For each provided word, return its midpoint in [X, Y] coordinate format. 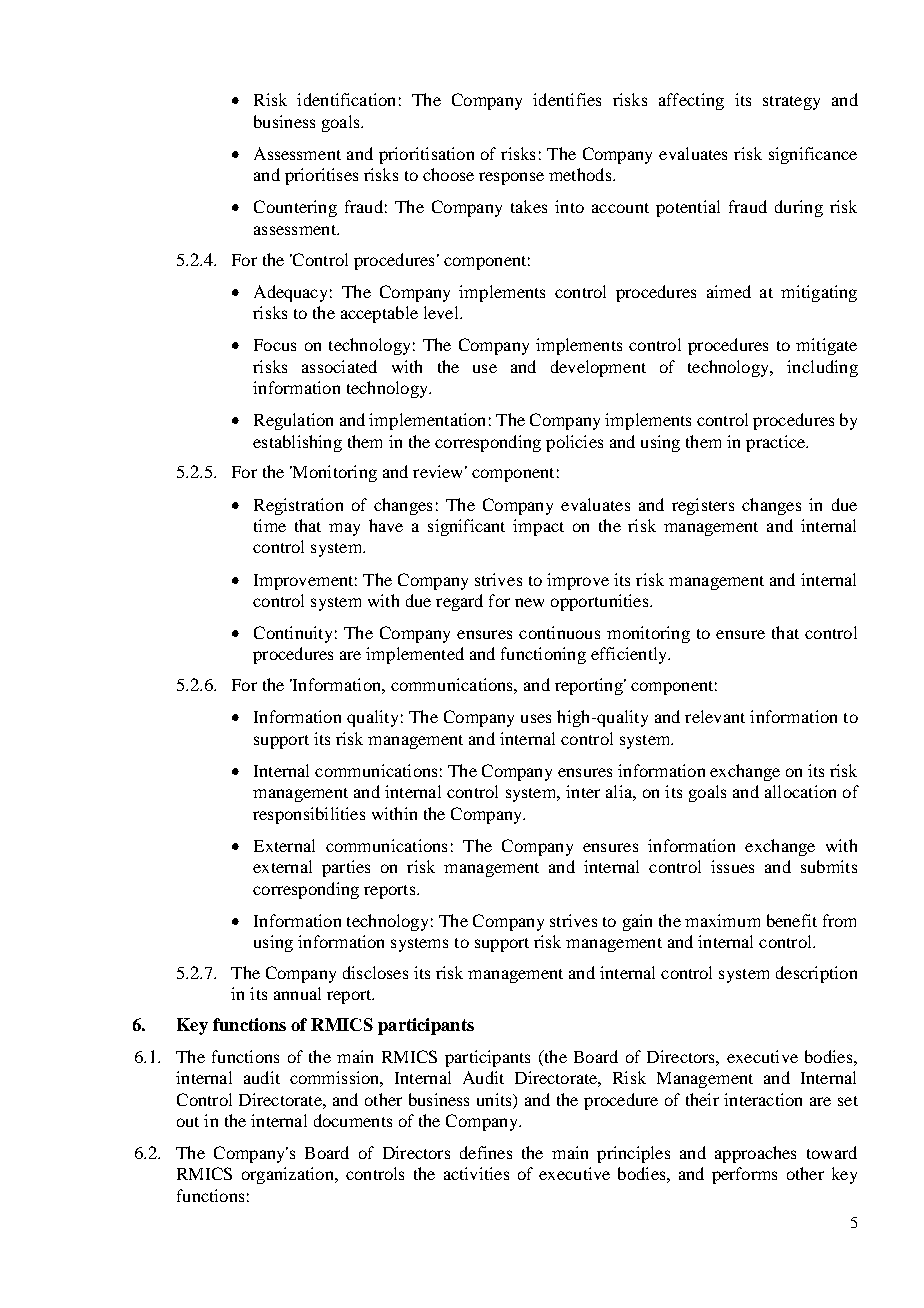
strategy [791, 103]
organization [289, 1175]
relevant [715, 716]
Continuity [293, 634]
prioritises [321, 176]
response [511, 178]
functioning [543, 655]
